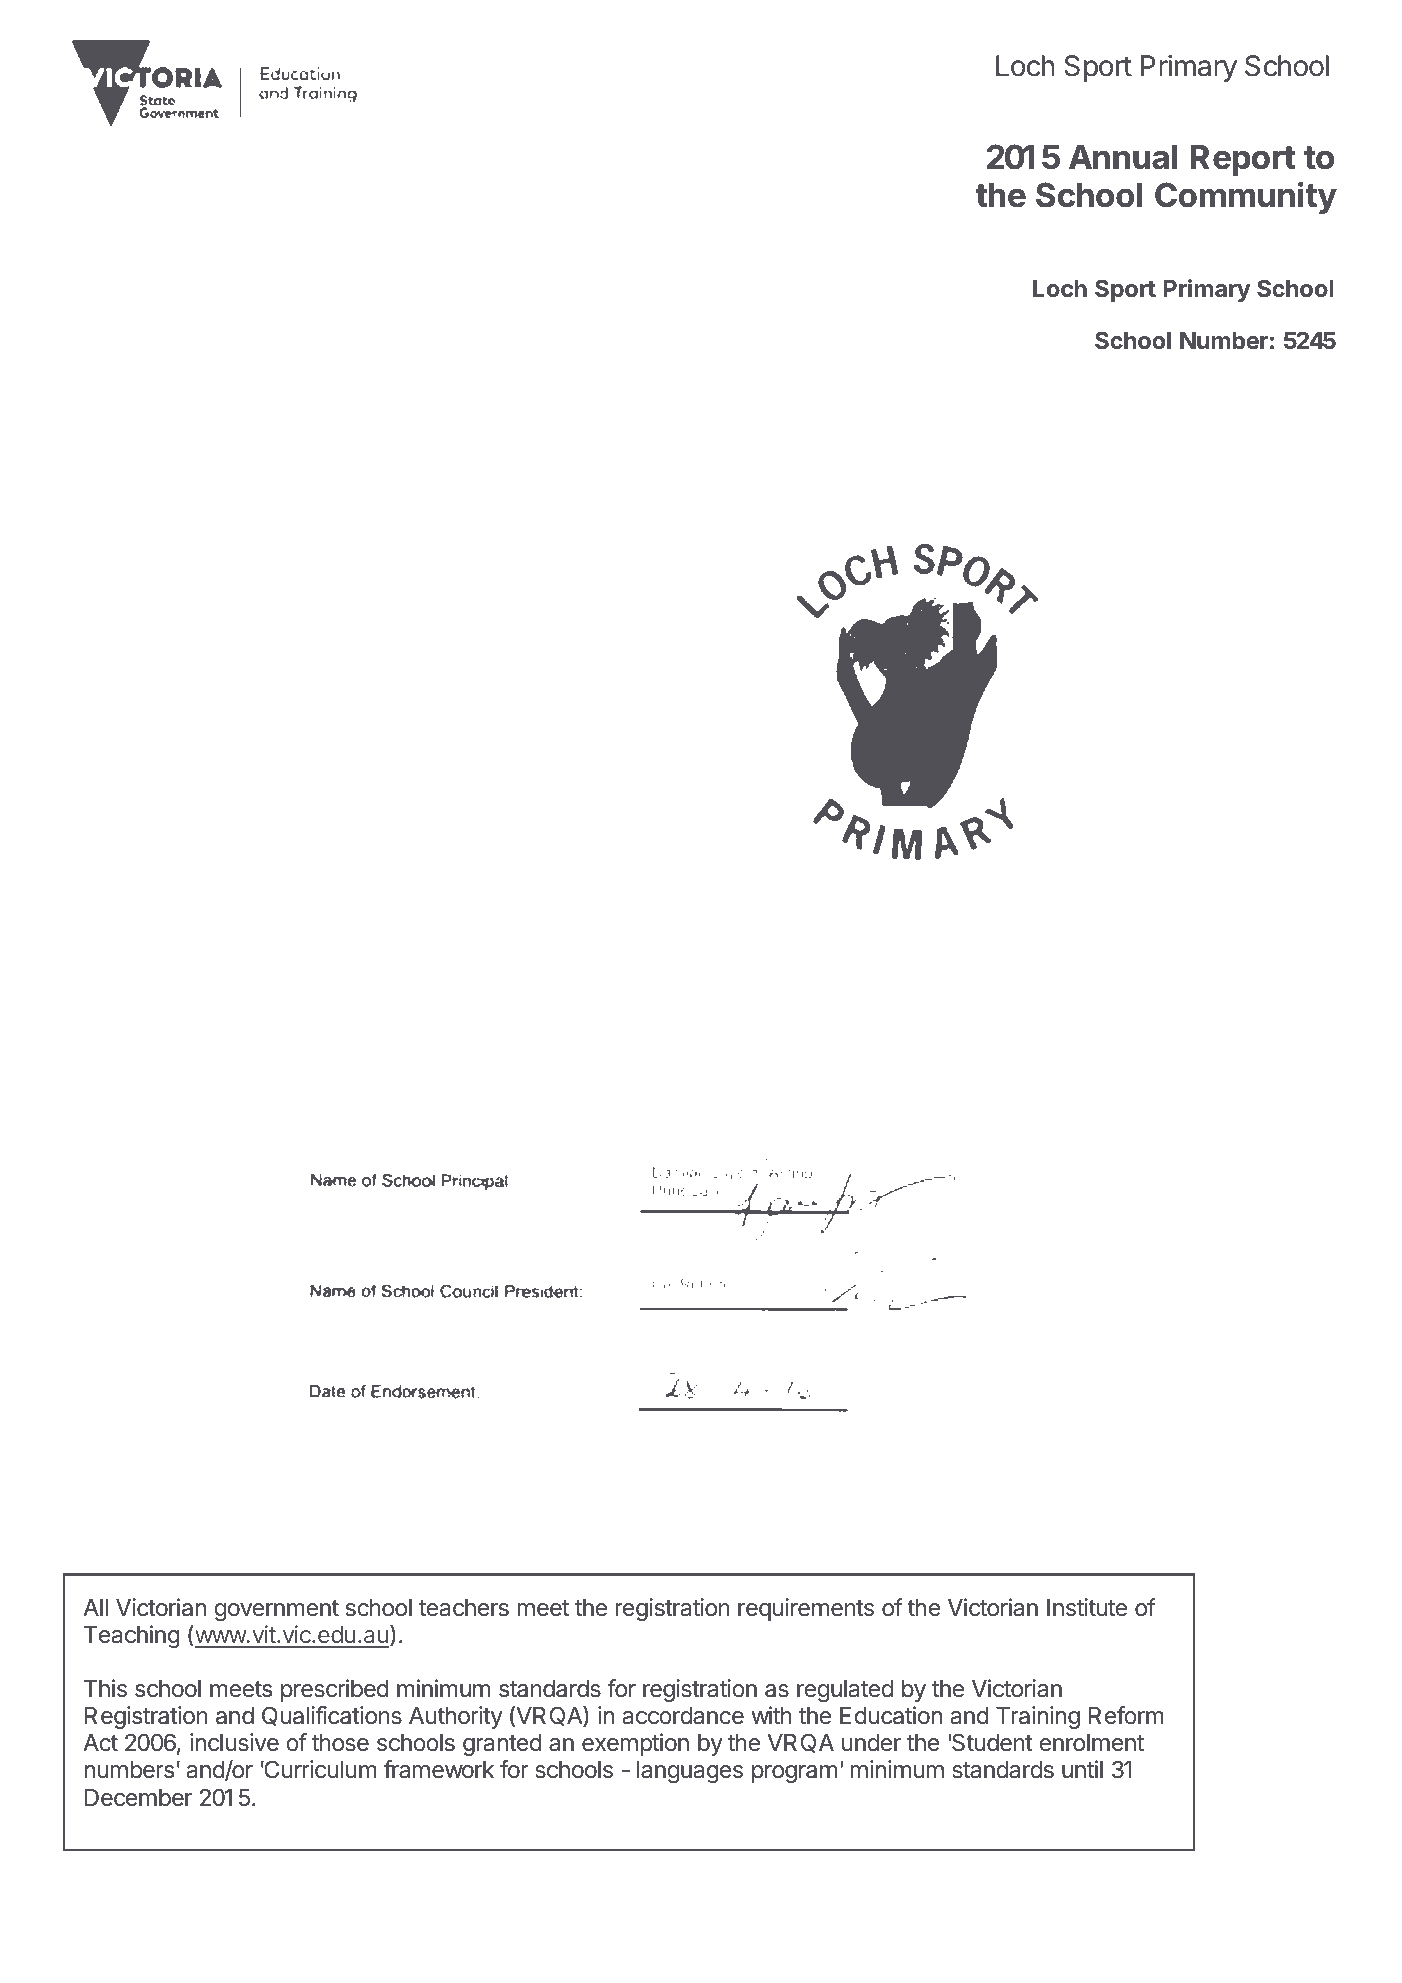  What do you see at coordinates (464, 1608) in the screenshot?
I see `teachers` at bounding box center [464, 1608].
